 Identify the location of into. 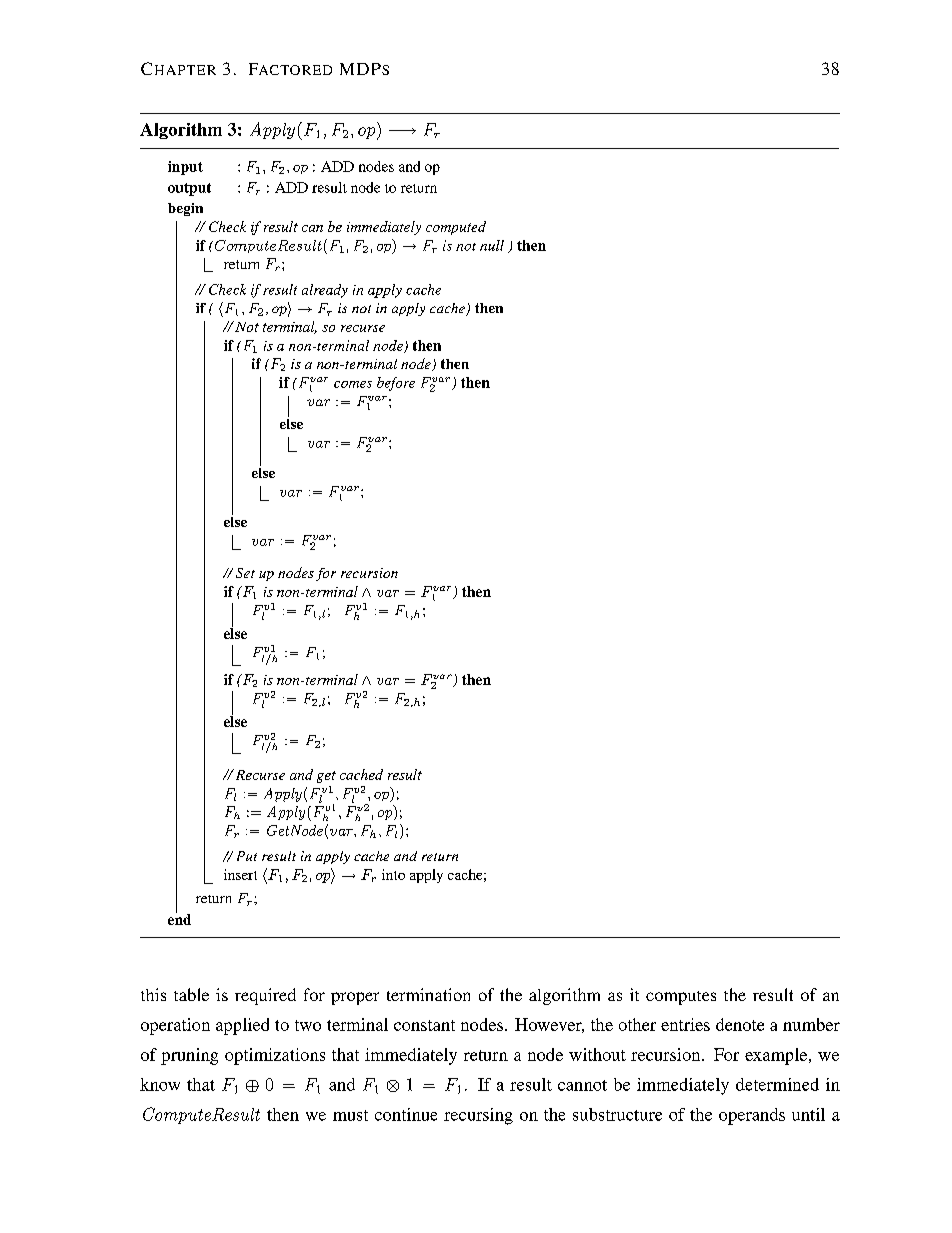
(393, 874).
